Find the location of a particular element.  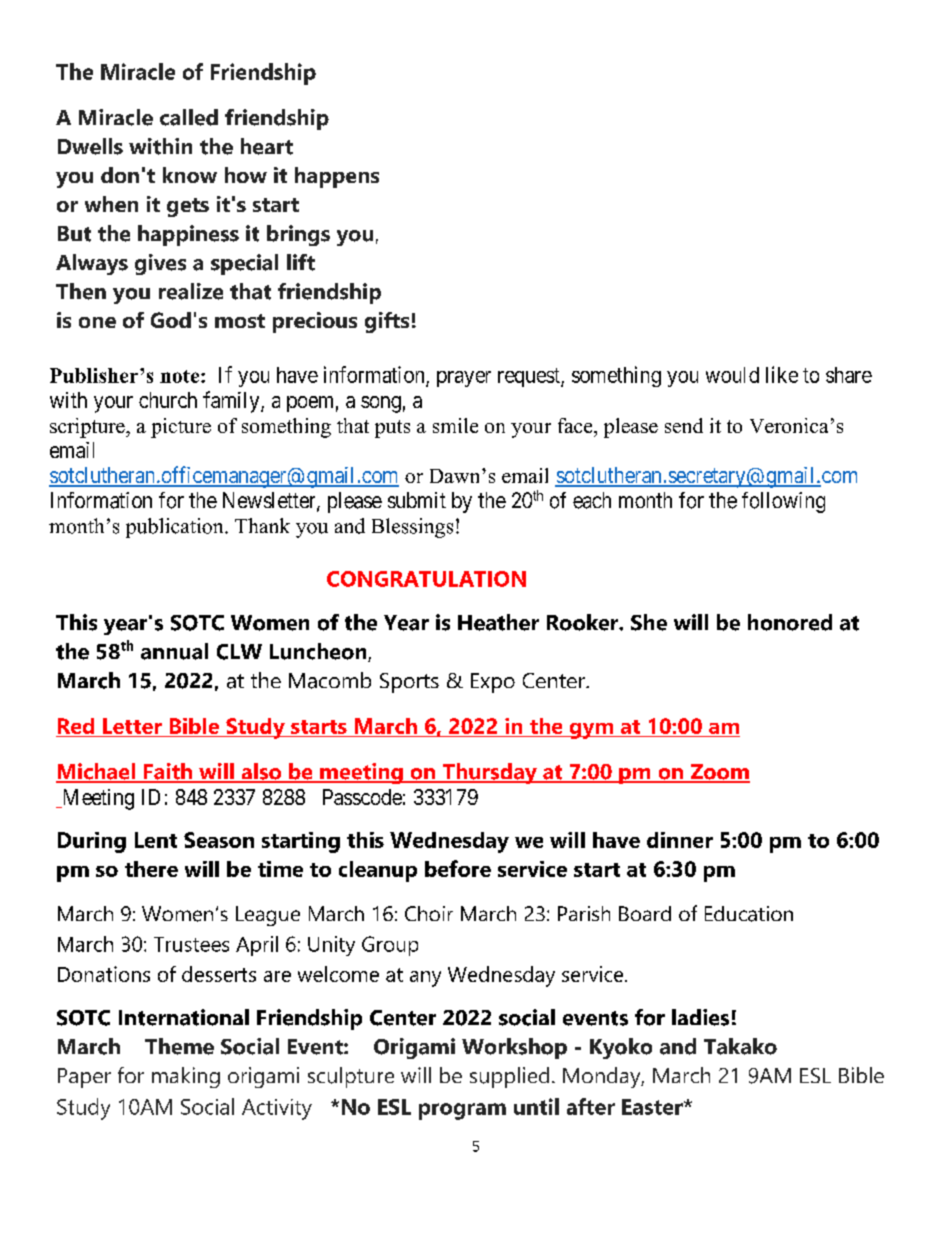

Lent is located at coordinates (156, 840).
